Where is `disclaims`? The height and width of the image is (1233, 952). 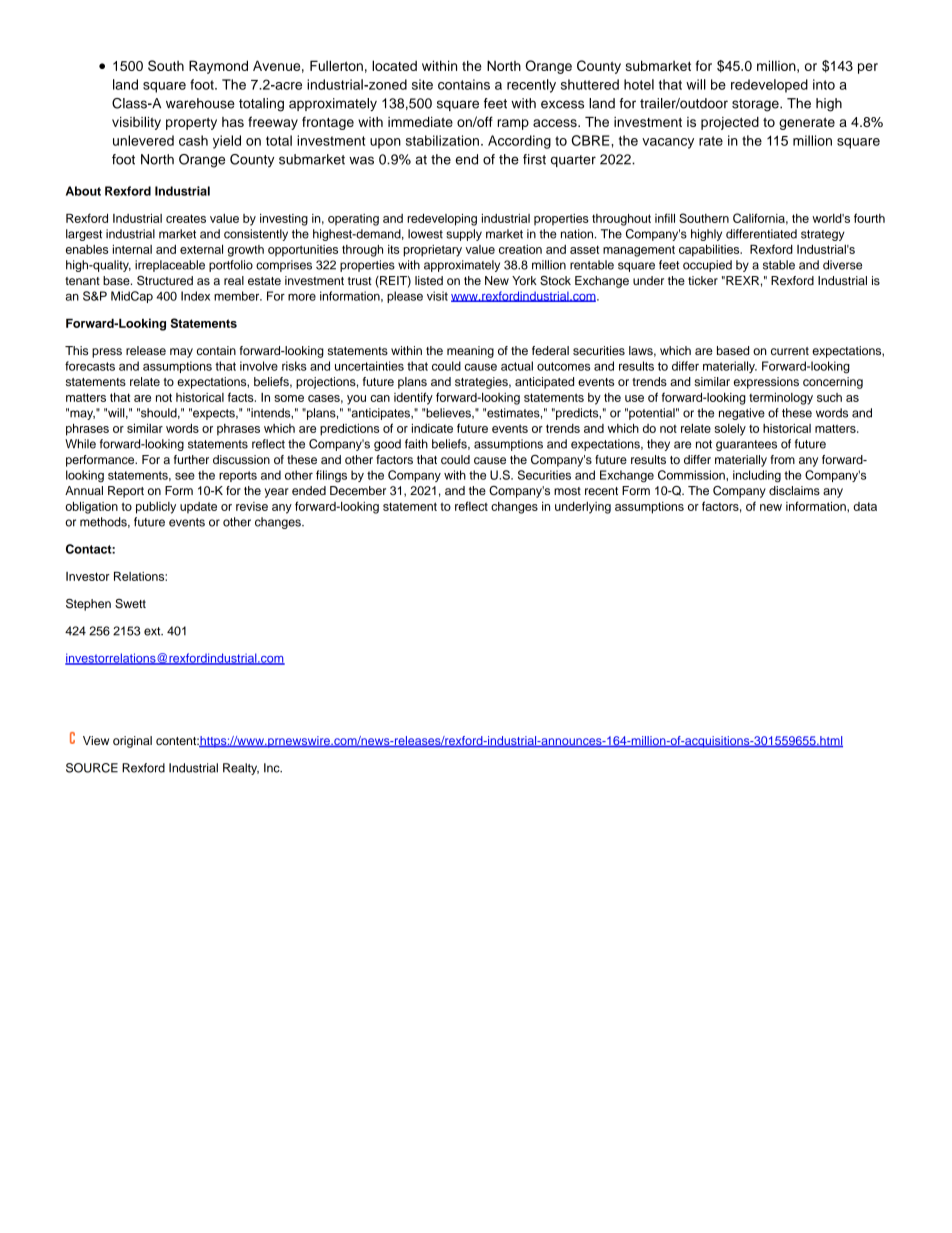 disclaims is located at coordinates (794, 490).
